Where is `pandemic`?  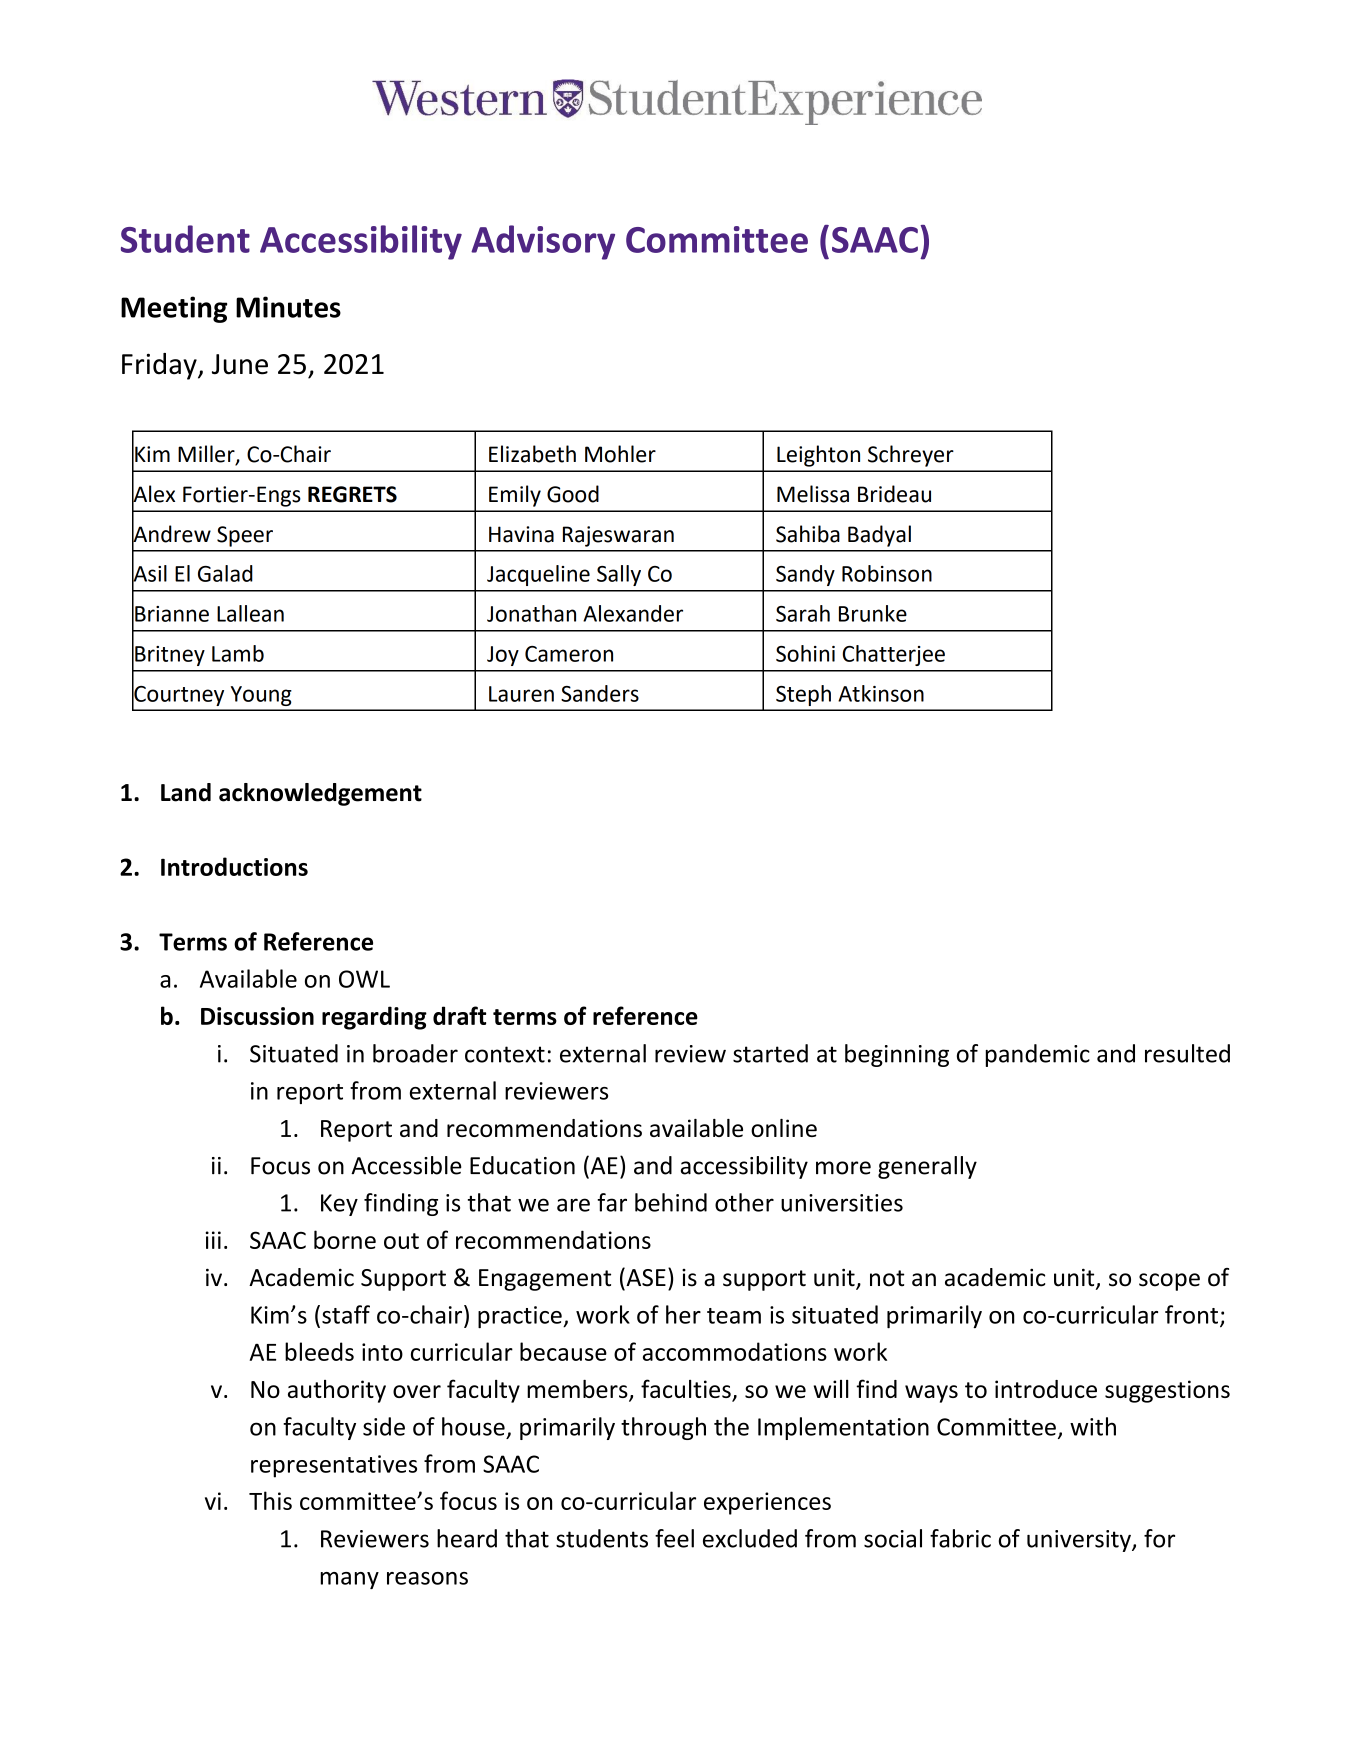 pandemic is located at coordinates (1038, 1055).
